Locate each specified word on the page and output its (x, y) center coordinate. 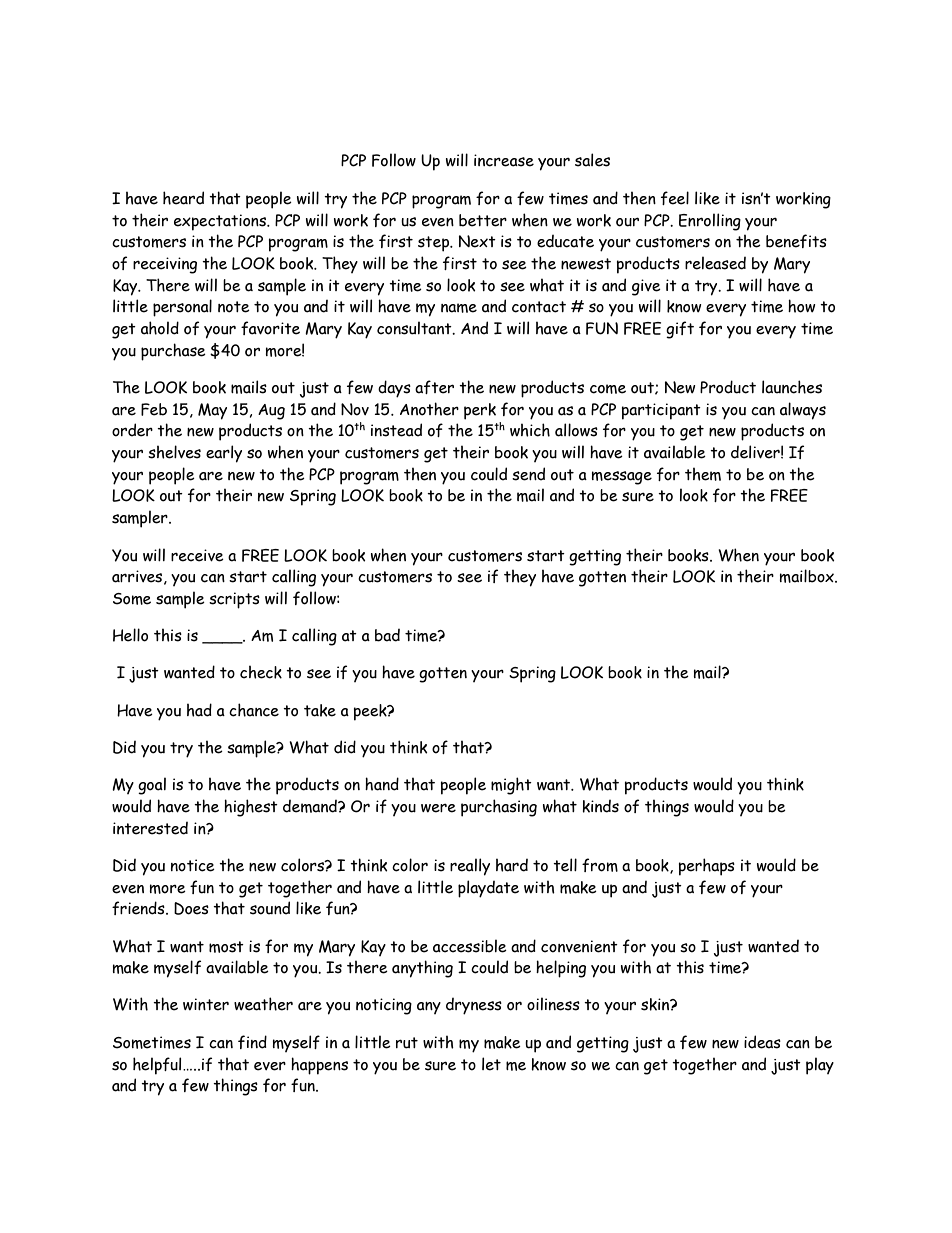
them (703, 474)
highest (251, 808)
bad (387, 635)
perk (480, 411)
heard (183, 198)
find (252, 1042)
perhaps (707, 867)
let (491, 1064)
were (438, 808)
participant (661, 411)
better (483, 220)
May (212, 411)
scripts (234, 600)
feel (675, 198)
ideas (762, 1042)
